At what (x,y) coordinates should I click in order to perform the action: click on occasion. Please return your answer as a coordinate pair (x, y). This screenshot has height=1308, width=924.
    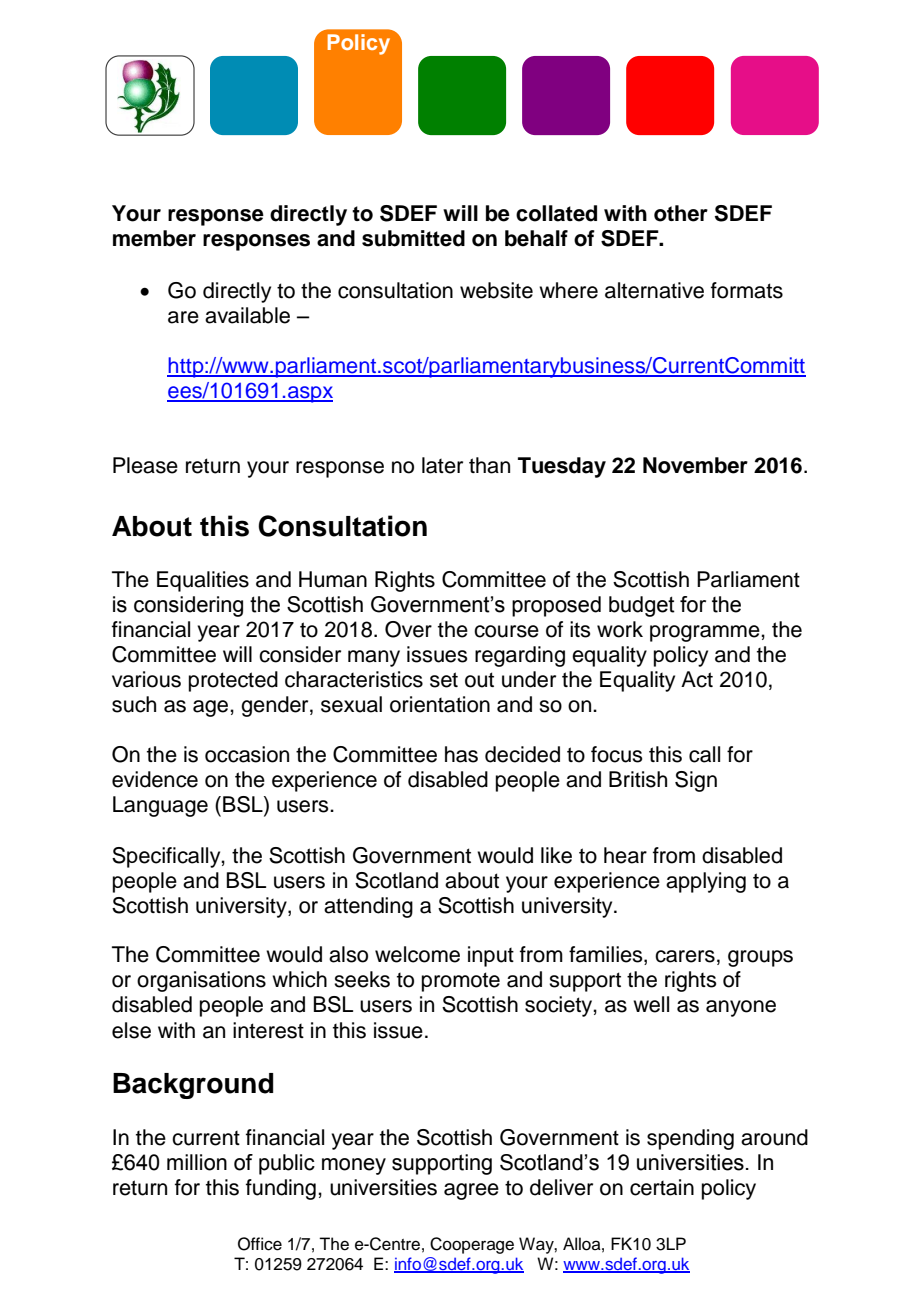
    Looking at the image, I should click on (247, 754).
